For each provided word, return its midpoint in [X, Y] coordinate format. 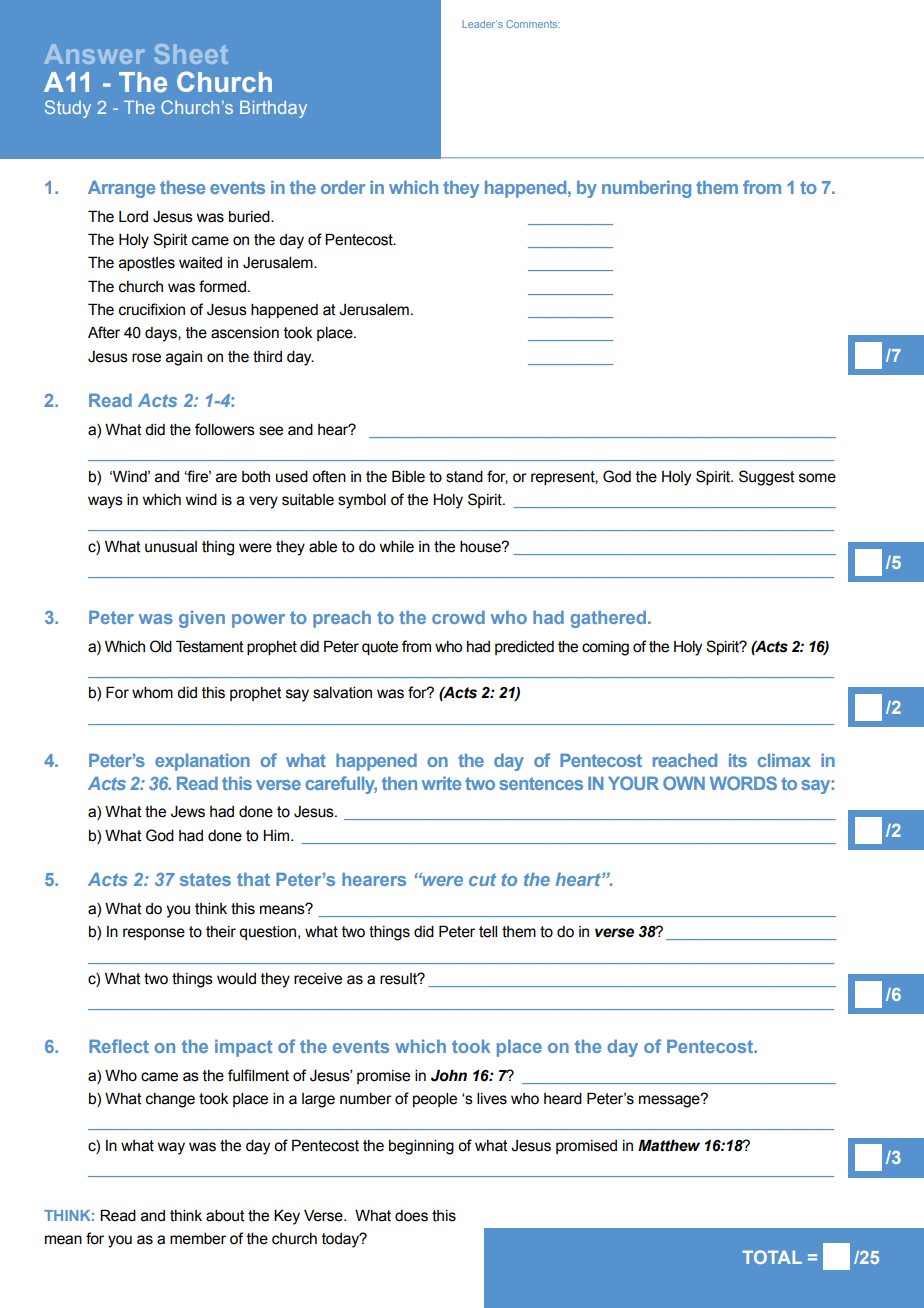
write [441, 783]
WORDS [743, 783]
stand [464, 477]
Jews [188, 812]
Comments [533, 24]
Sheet [191, 54]
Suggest [767, 478]
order [343, 187]
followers [225, 429]
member [198, 1239]
